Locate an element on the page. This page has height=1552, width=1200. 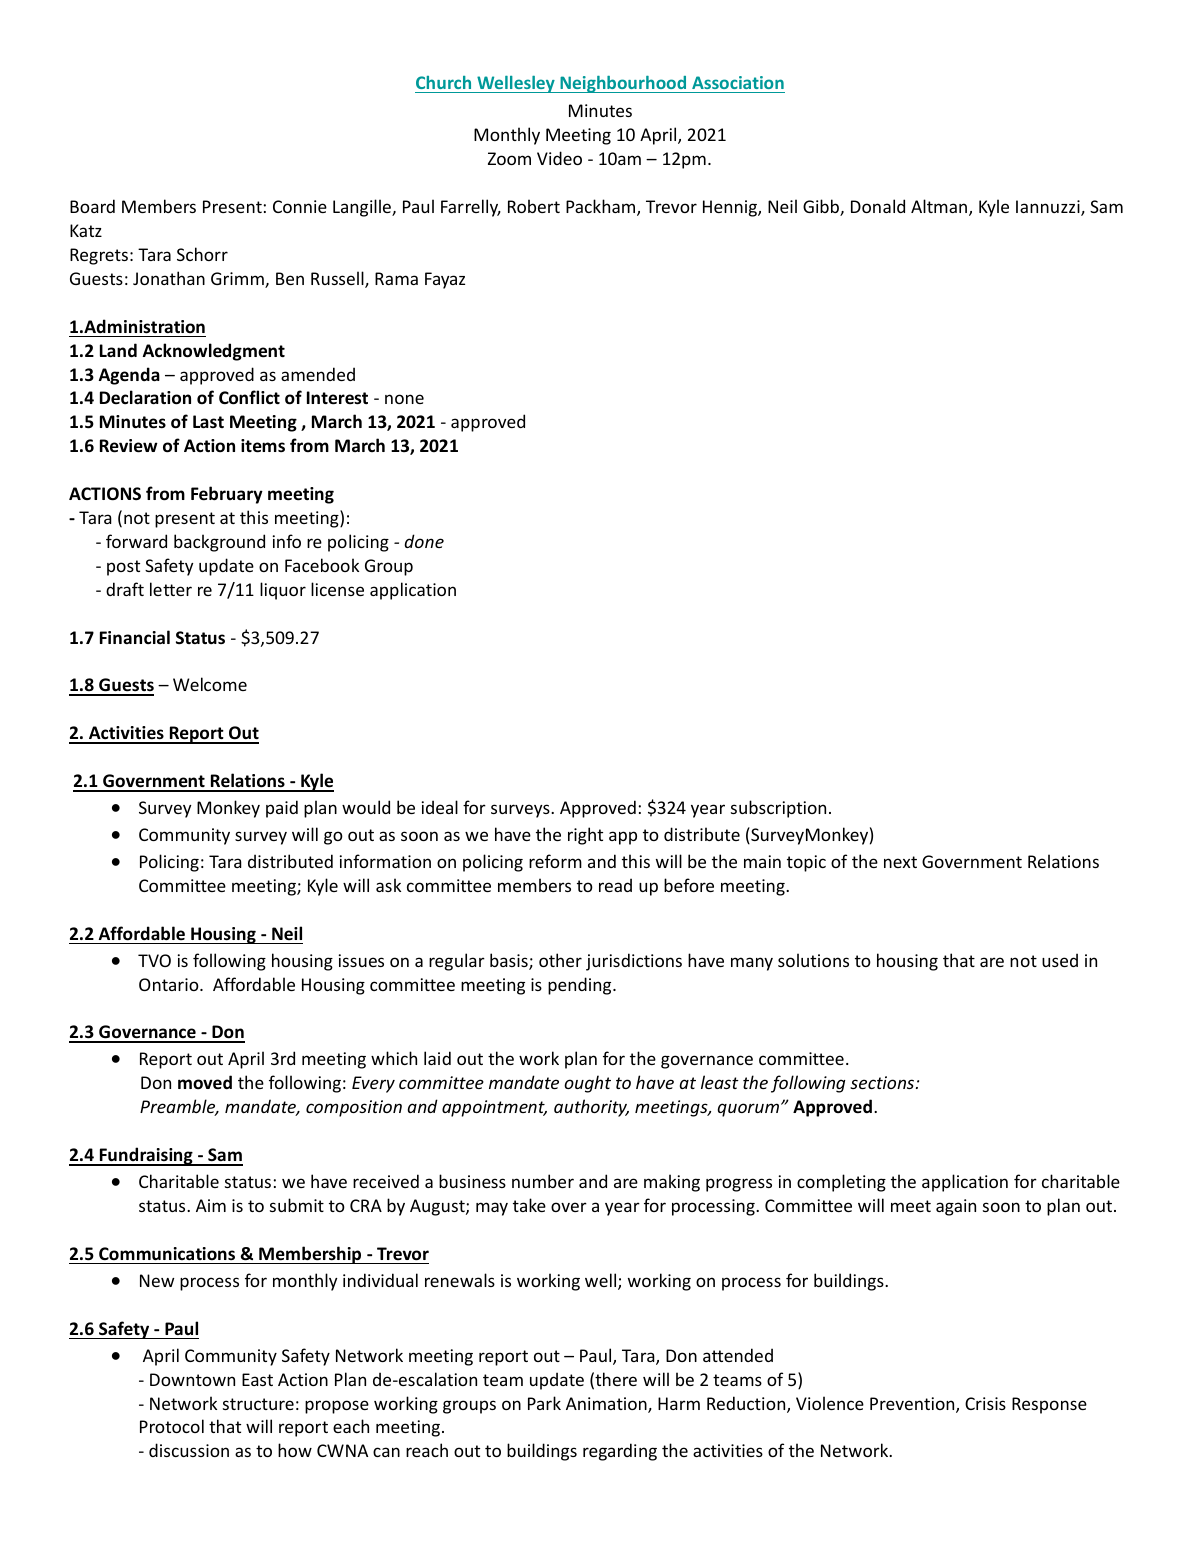
Prevention is located at coordinates (913, 1405).
